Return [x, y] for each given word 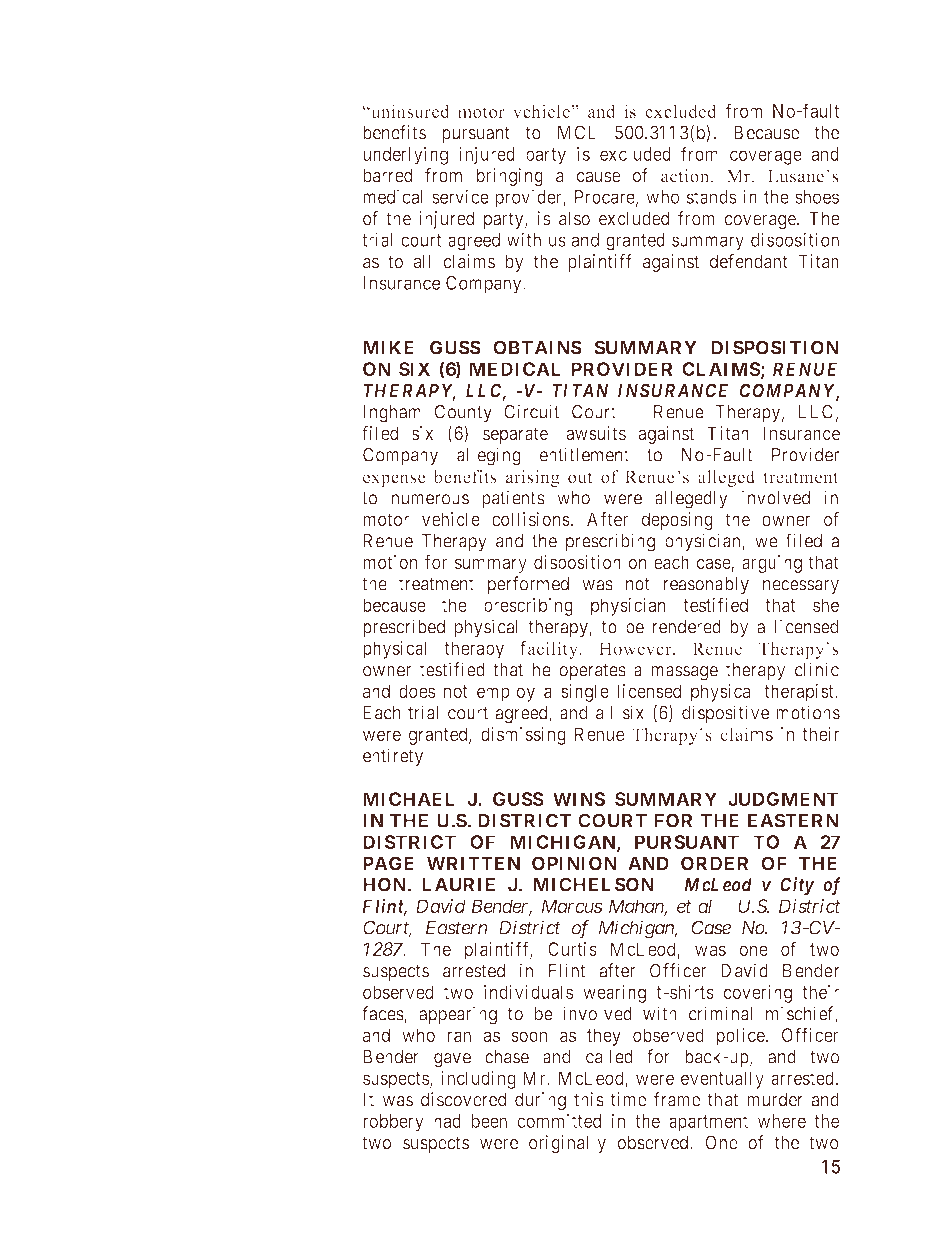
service [460, 196]
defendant [749, 261]
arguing [772, 564]
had [447, 1121]
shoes [817, 197]
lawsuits [593, 433]
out [580, 478]
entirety [393, 757]
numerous [430, 499]
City [797, 886]
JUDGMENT [783, 799]
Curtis [572, 949]
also [574, 218]
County [463, 413]
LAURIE [458, 885]
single [585, 693]
